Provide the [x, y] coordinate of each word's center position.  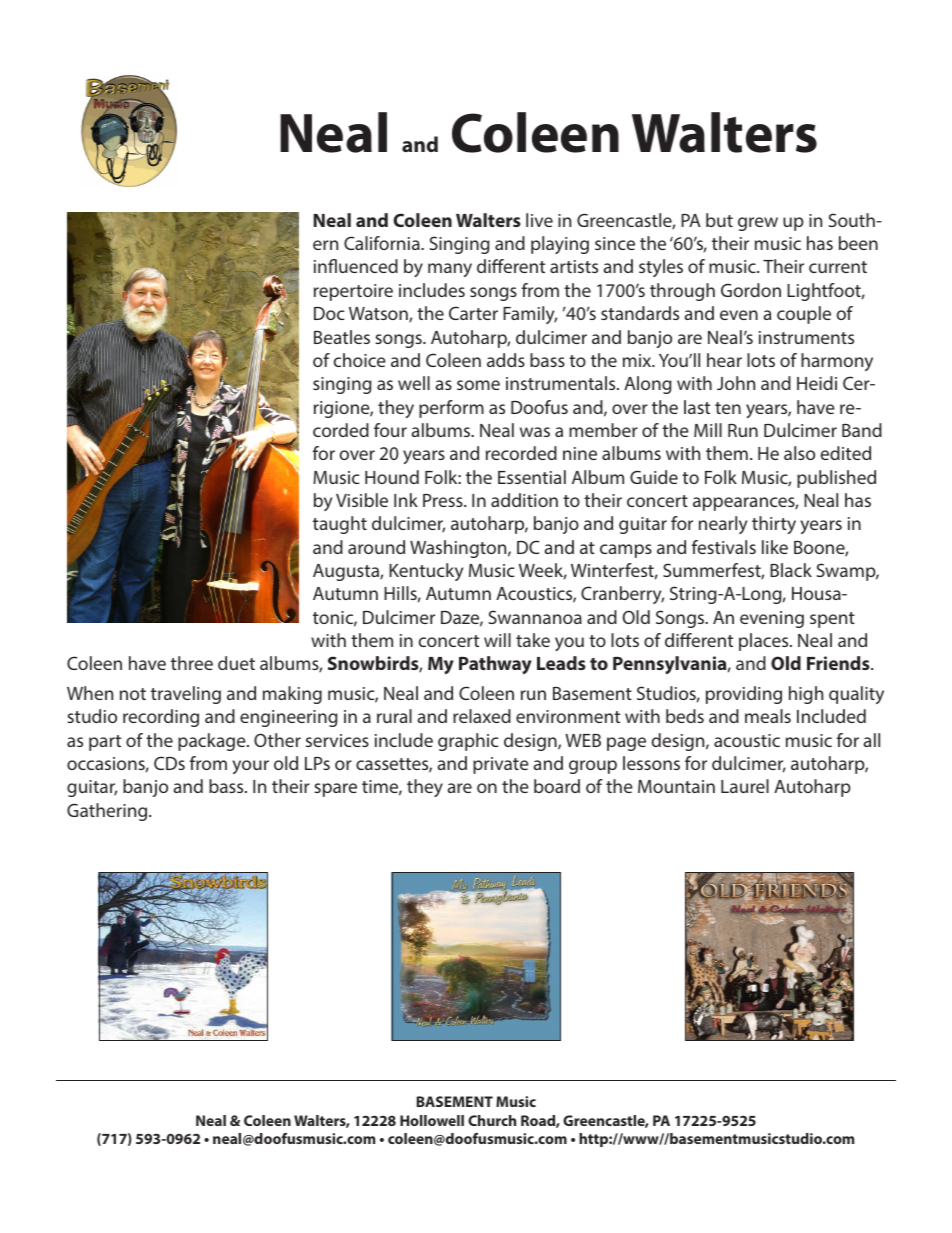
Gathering [108, 812]
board [557, 786]
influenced [356, 266]
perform [451, 409]
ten [728, 408]
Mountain [676, 786]
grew [758, 224]
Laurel [745, 786]
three [192, 663]
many [450, 270]
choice [359, 360]
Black [791, 570]
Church [492, 1120]
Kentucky [426, 572]
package [213, 742]
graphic [468, 742]
